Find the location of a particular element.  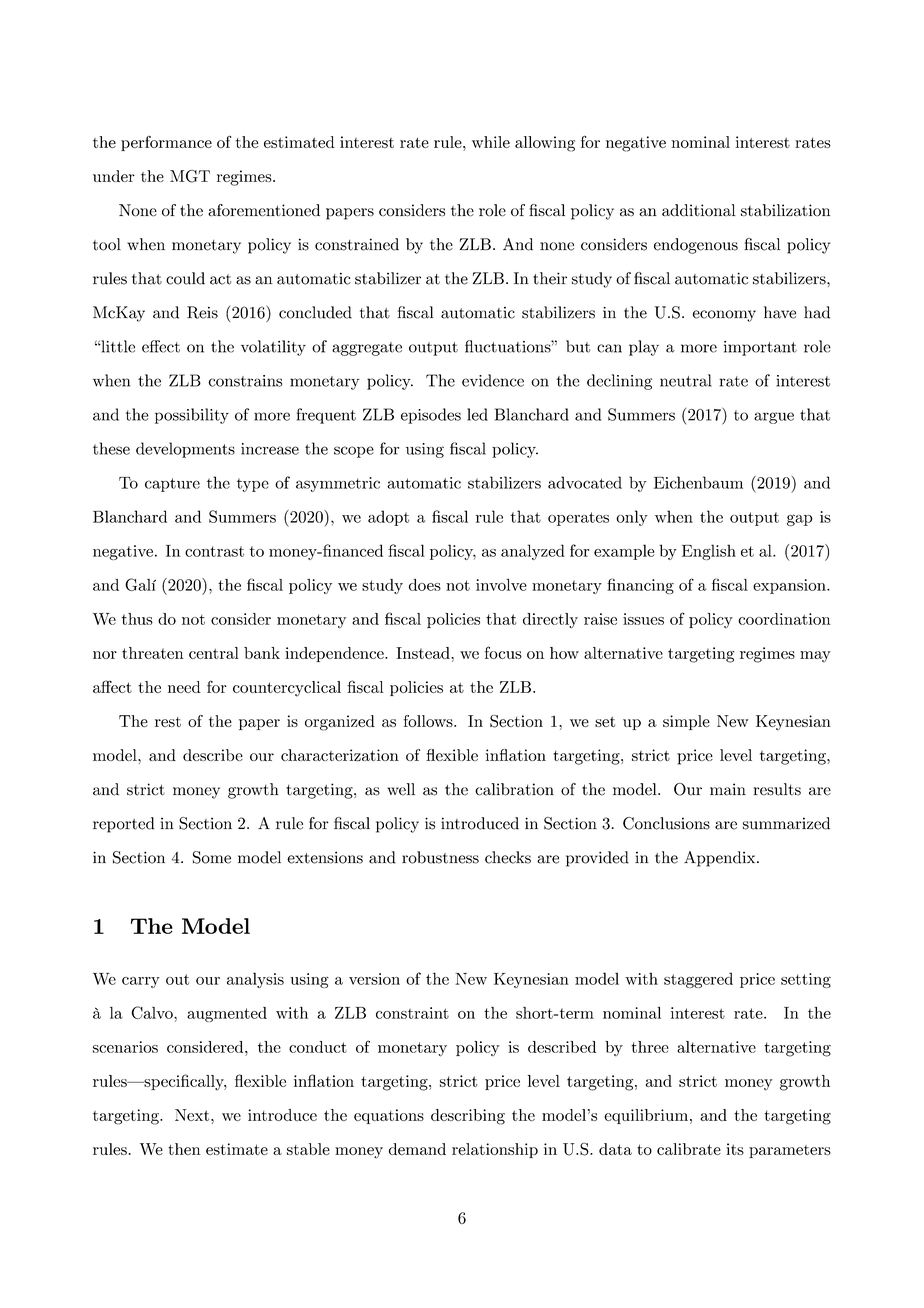

while is located at coordinates (491, 142).
